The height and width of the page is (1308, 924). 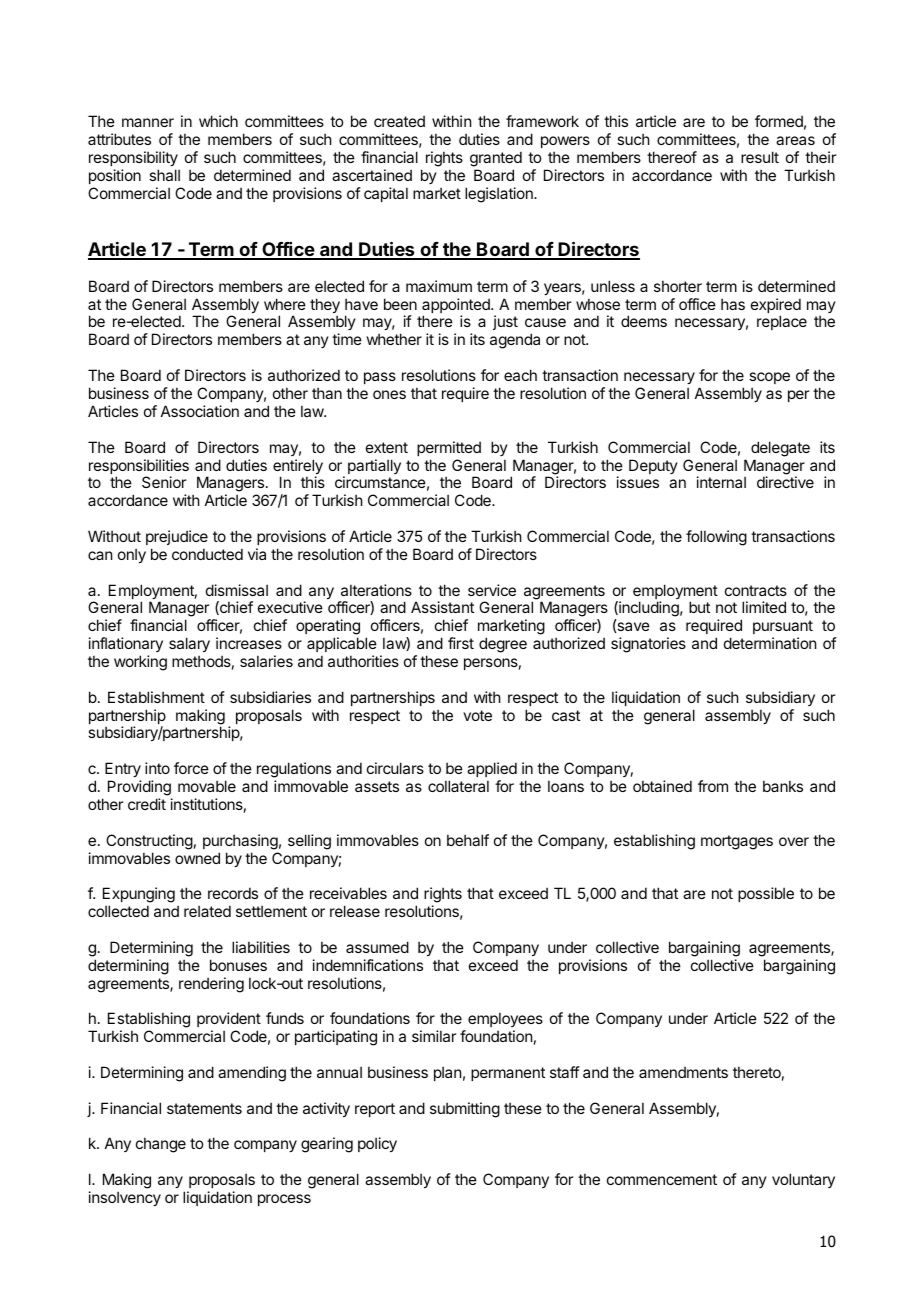 I want to click on internal, so click(x=721, y=482).
